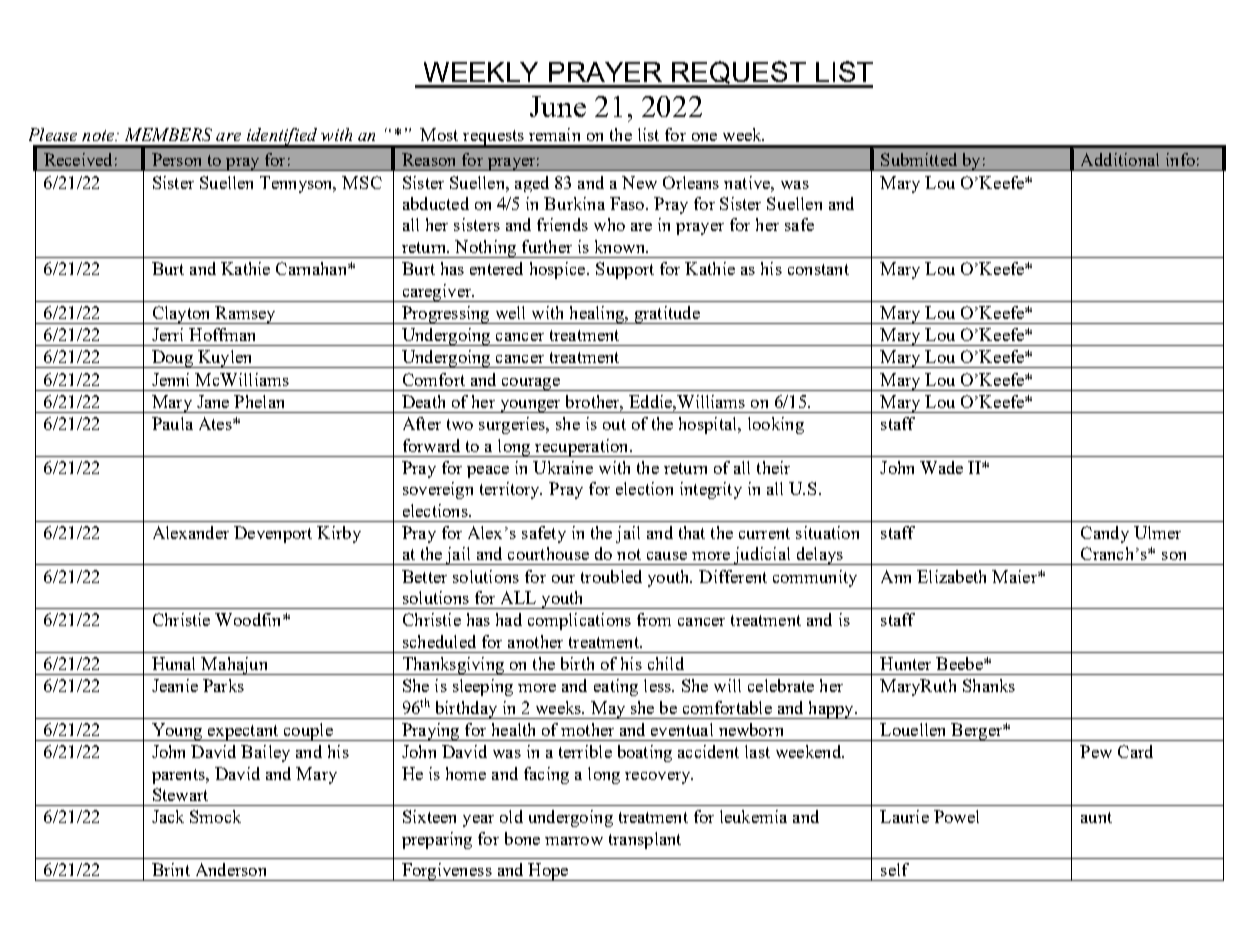 Image resolution: width=1233 pixels, height=952 pixels. I want to click on Brint, so click(171, 869).
